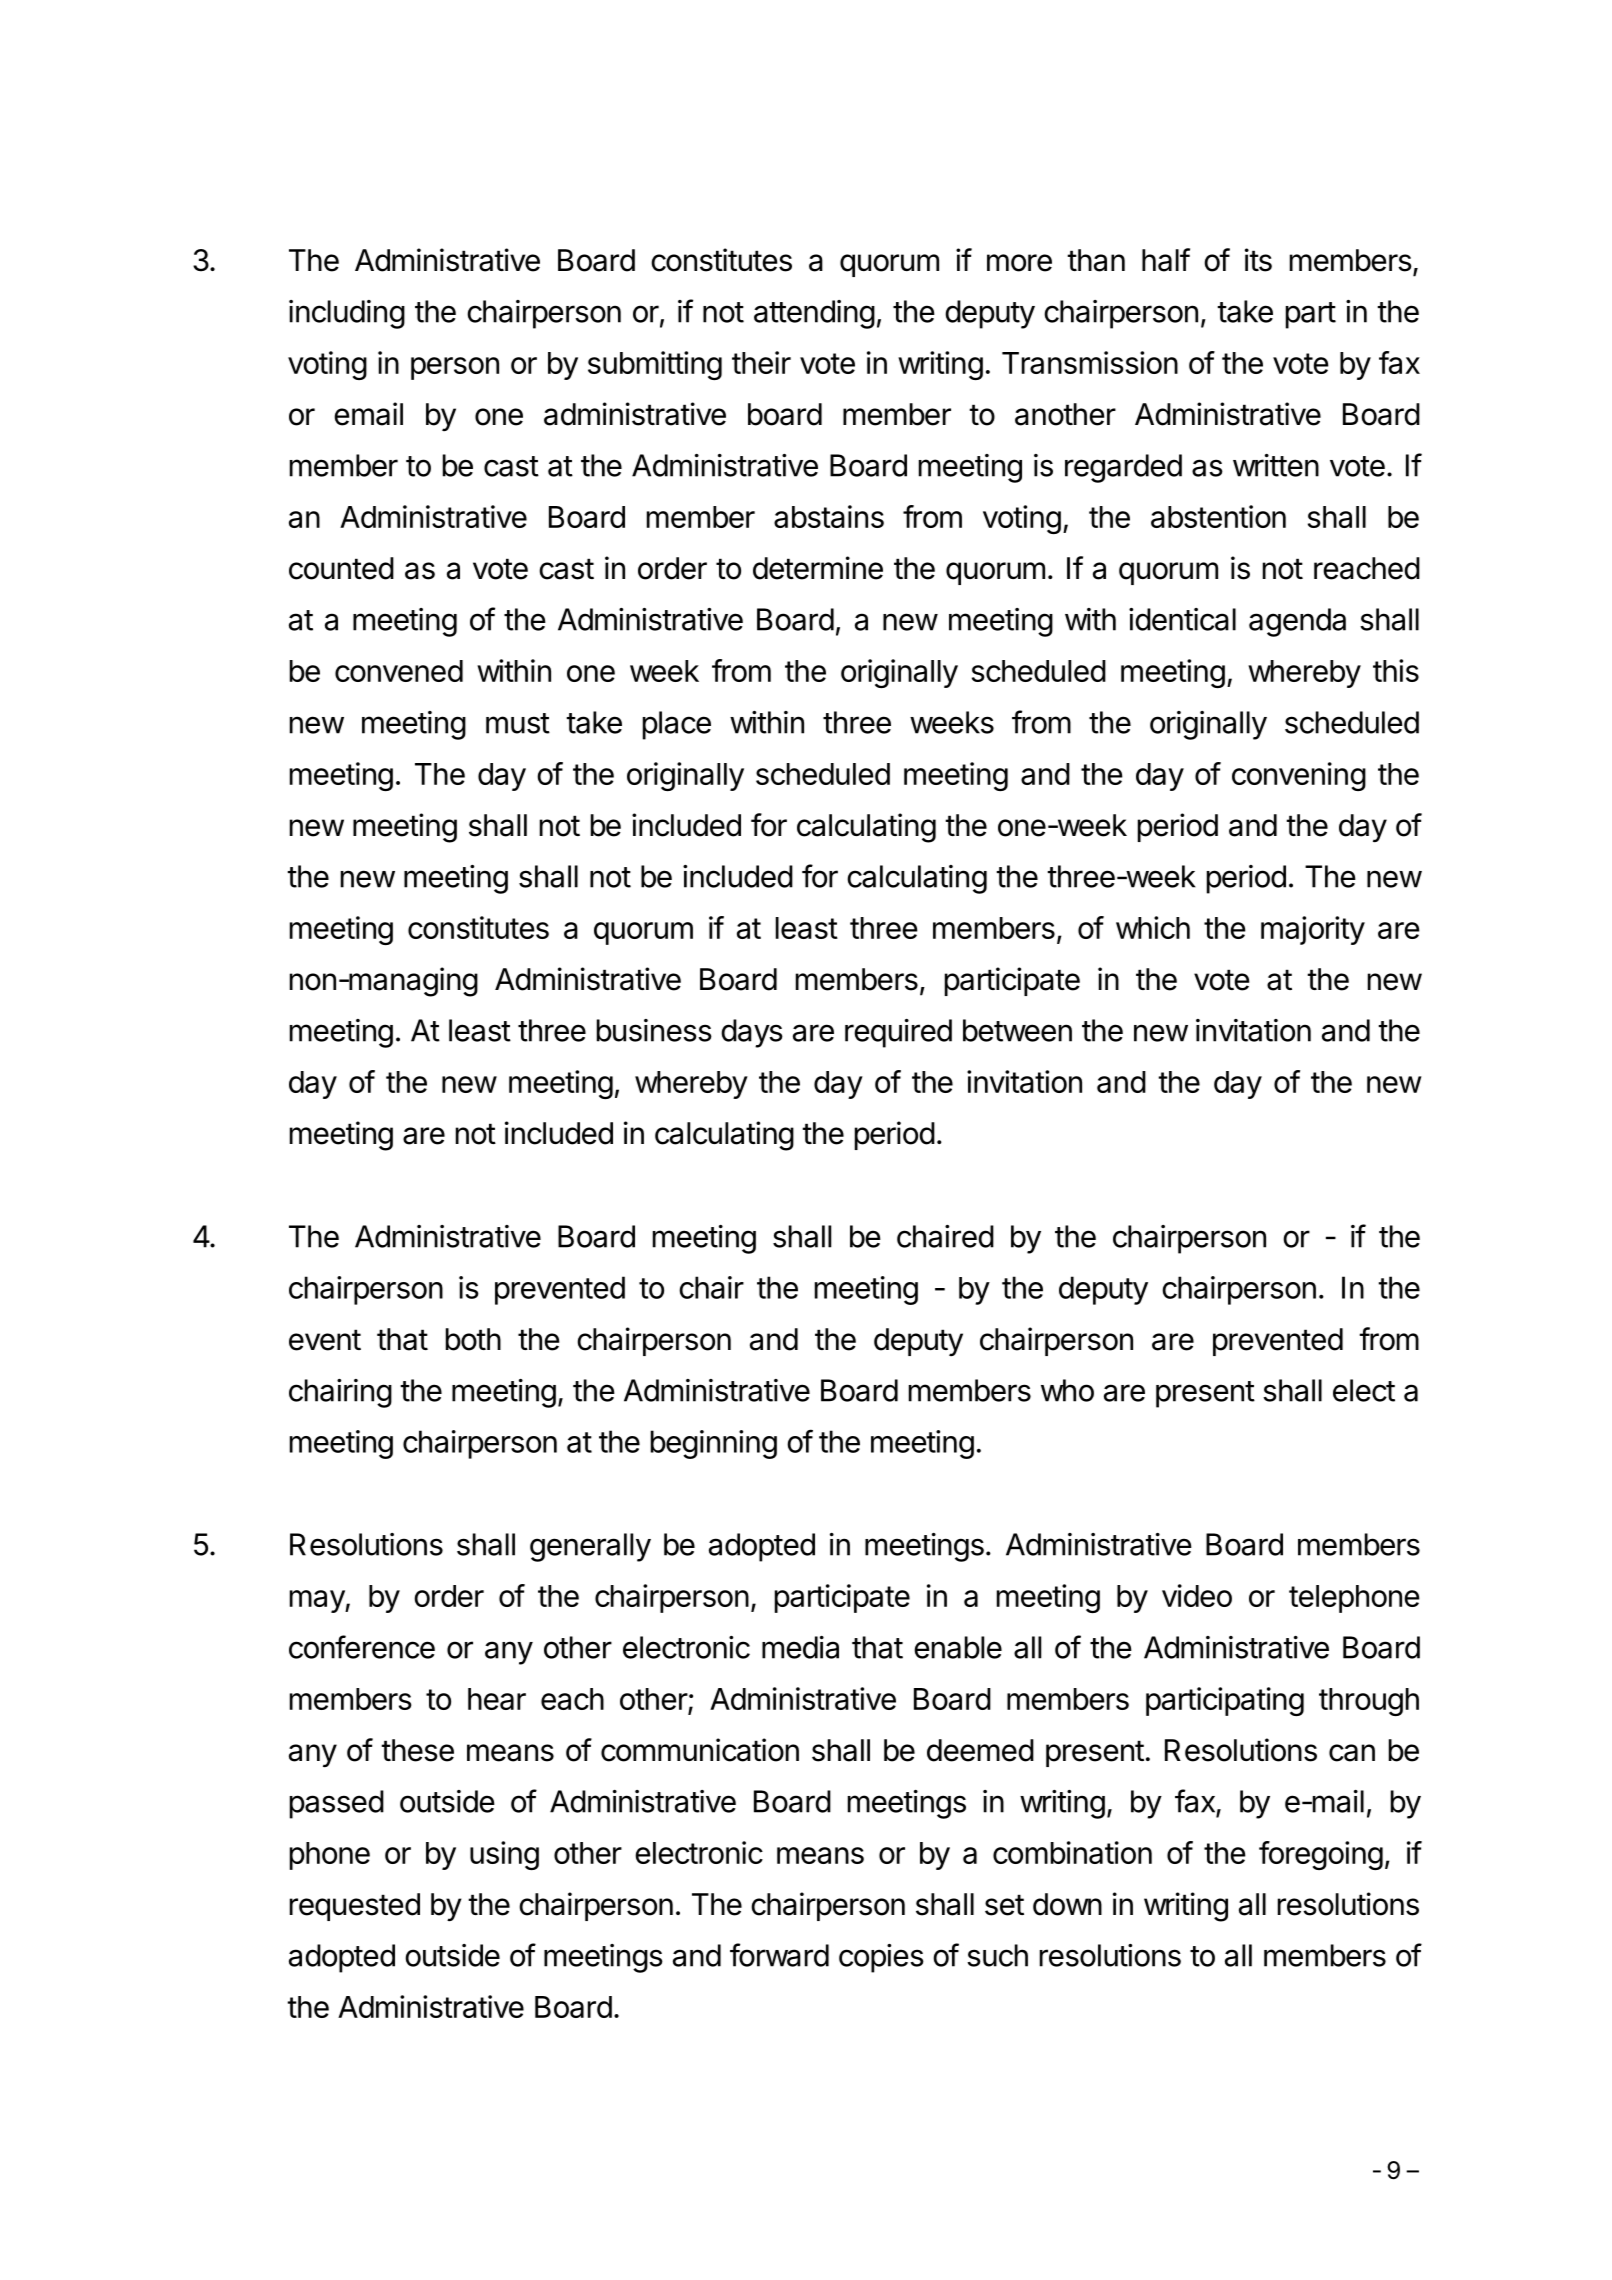 The image size is (1612, 2280). I want to click on place, so click(677, 725).
